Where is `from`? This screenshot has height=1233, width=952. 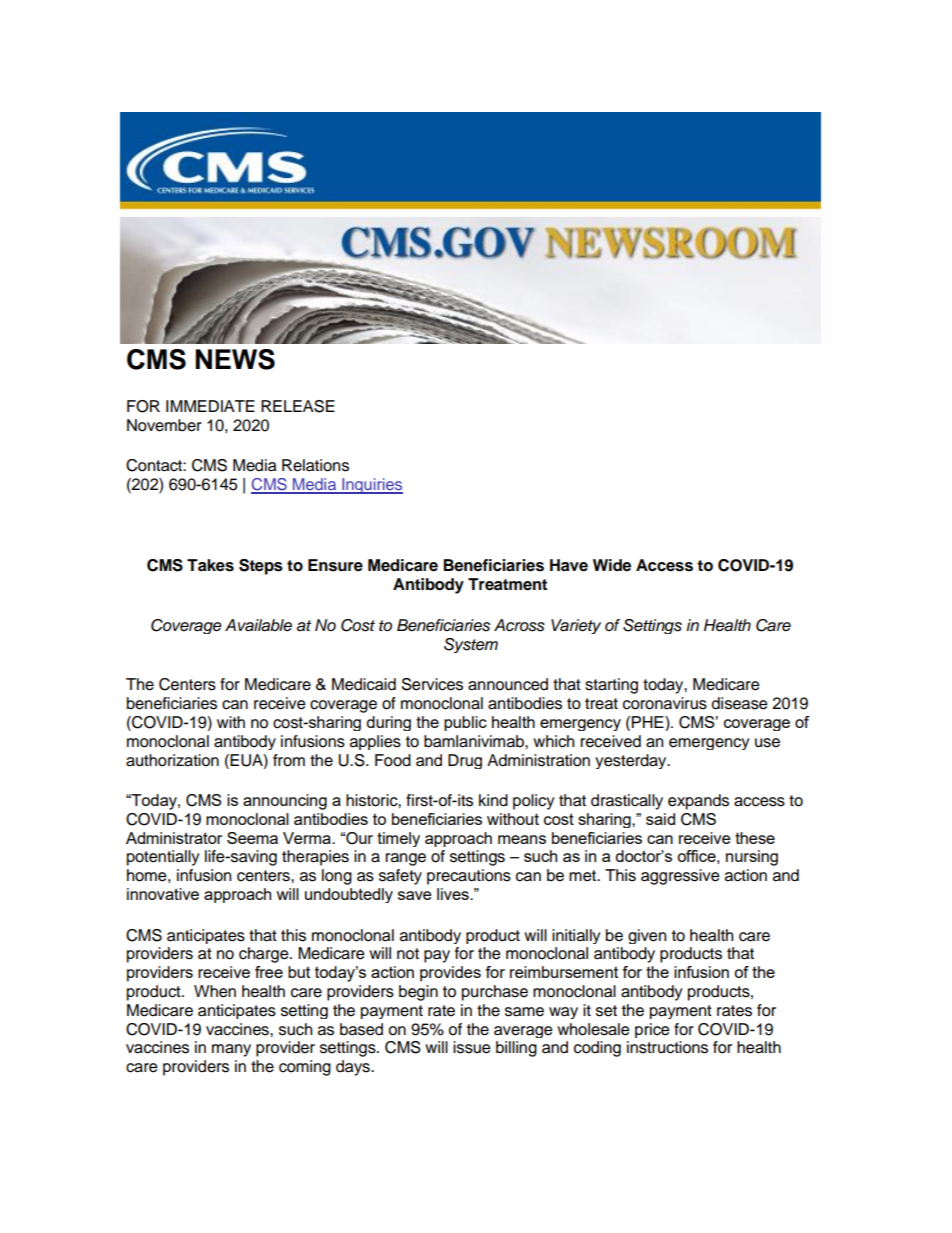
from is located at coordinates (289, 760).
